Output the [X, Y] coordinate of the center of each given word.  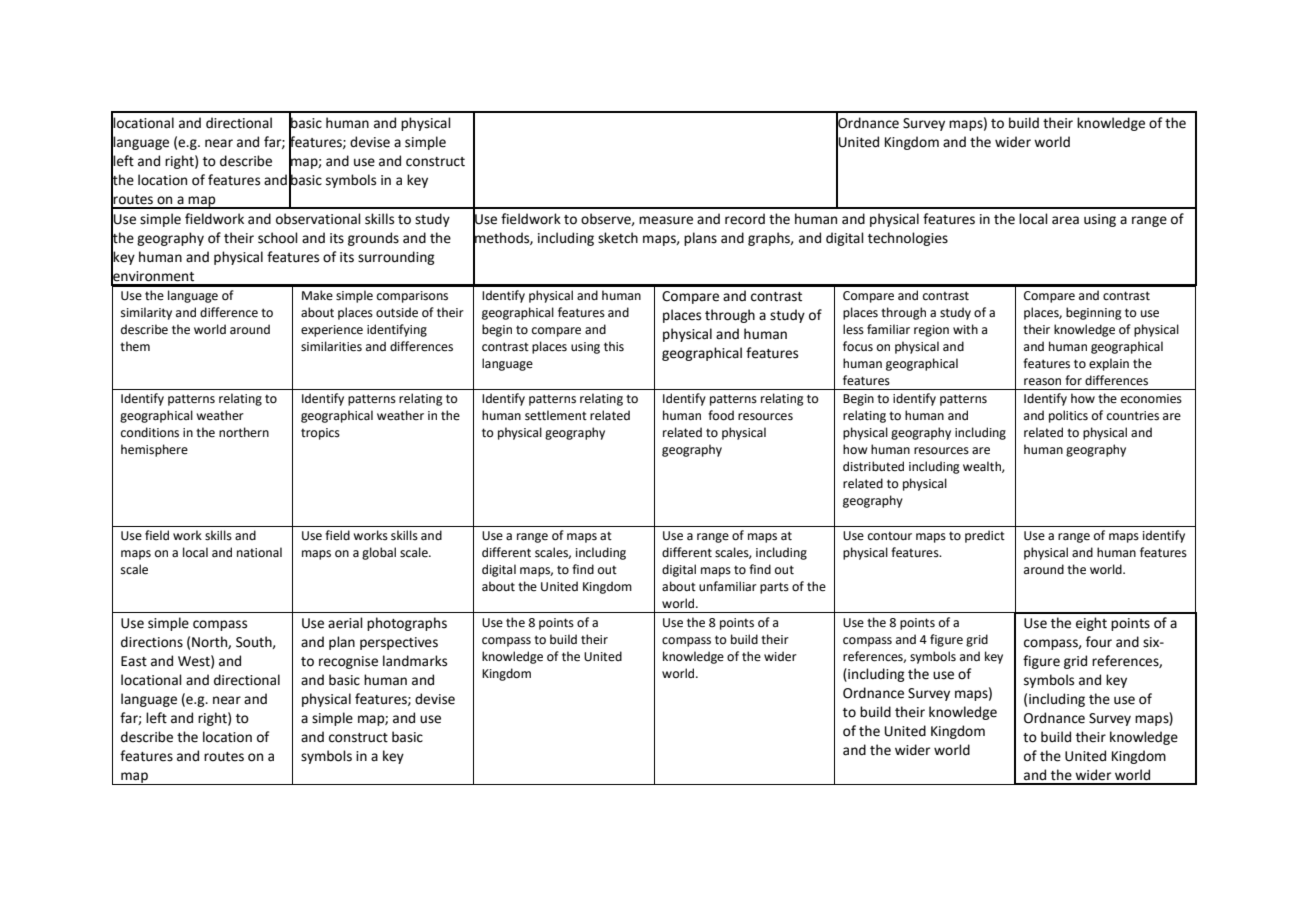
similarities [331, 346]
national [259, 552]
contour [890, 536]
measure [666, 220]
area [1065, 220]
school [278, 238]
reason [1042, 382]
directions [152, 642]
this [614, 346]
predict [985, 536]
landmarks [415, 661]
